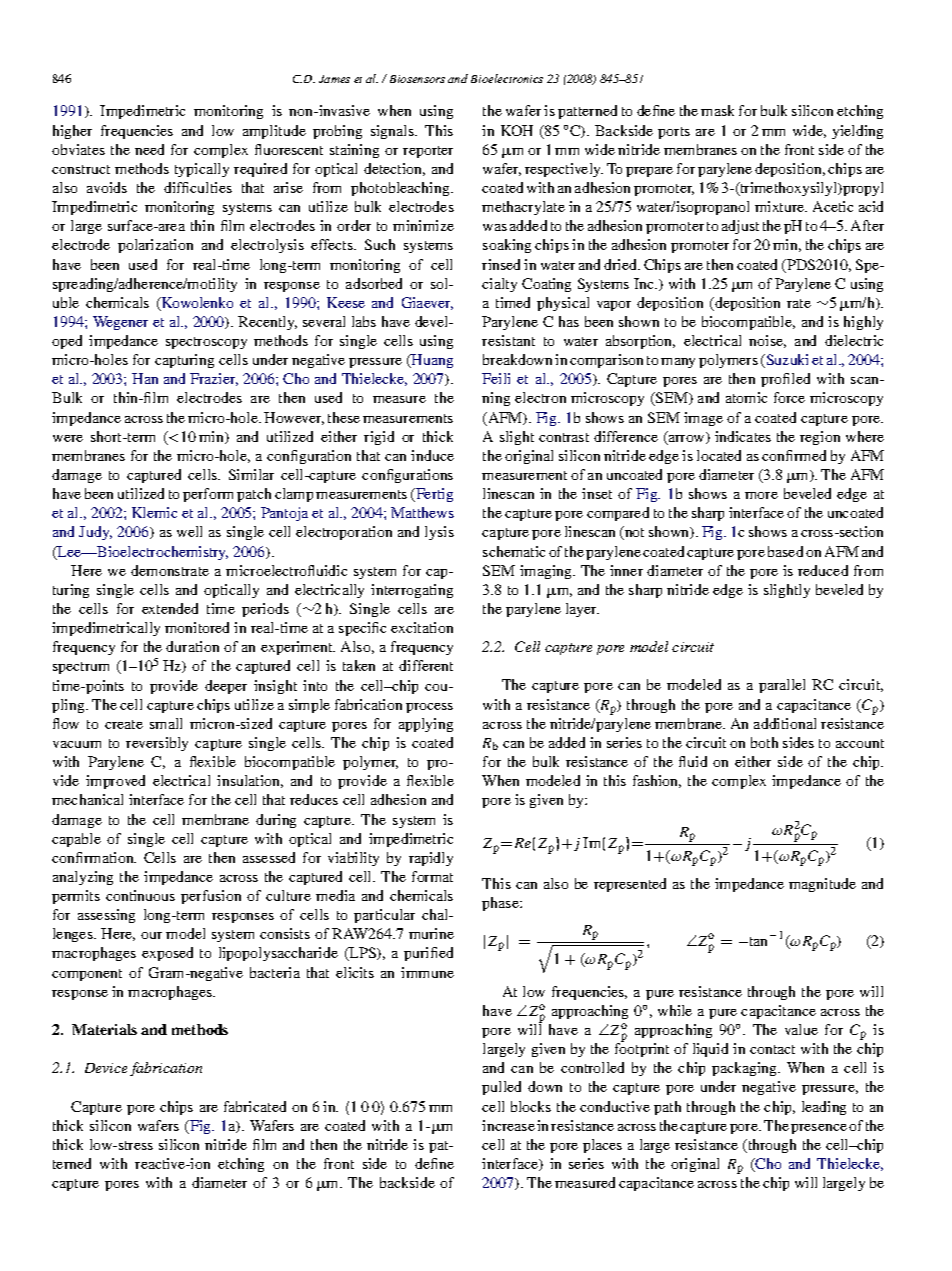 The width and height of the image is (952, 1271). I want to click on both, so click(764, 742).
